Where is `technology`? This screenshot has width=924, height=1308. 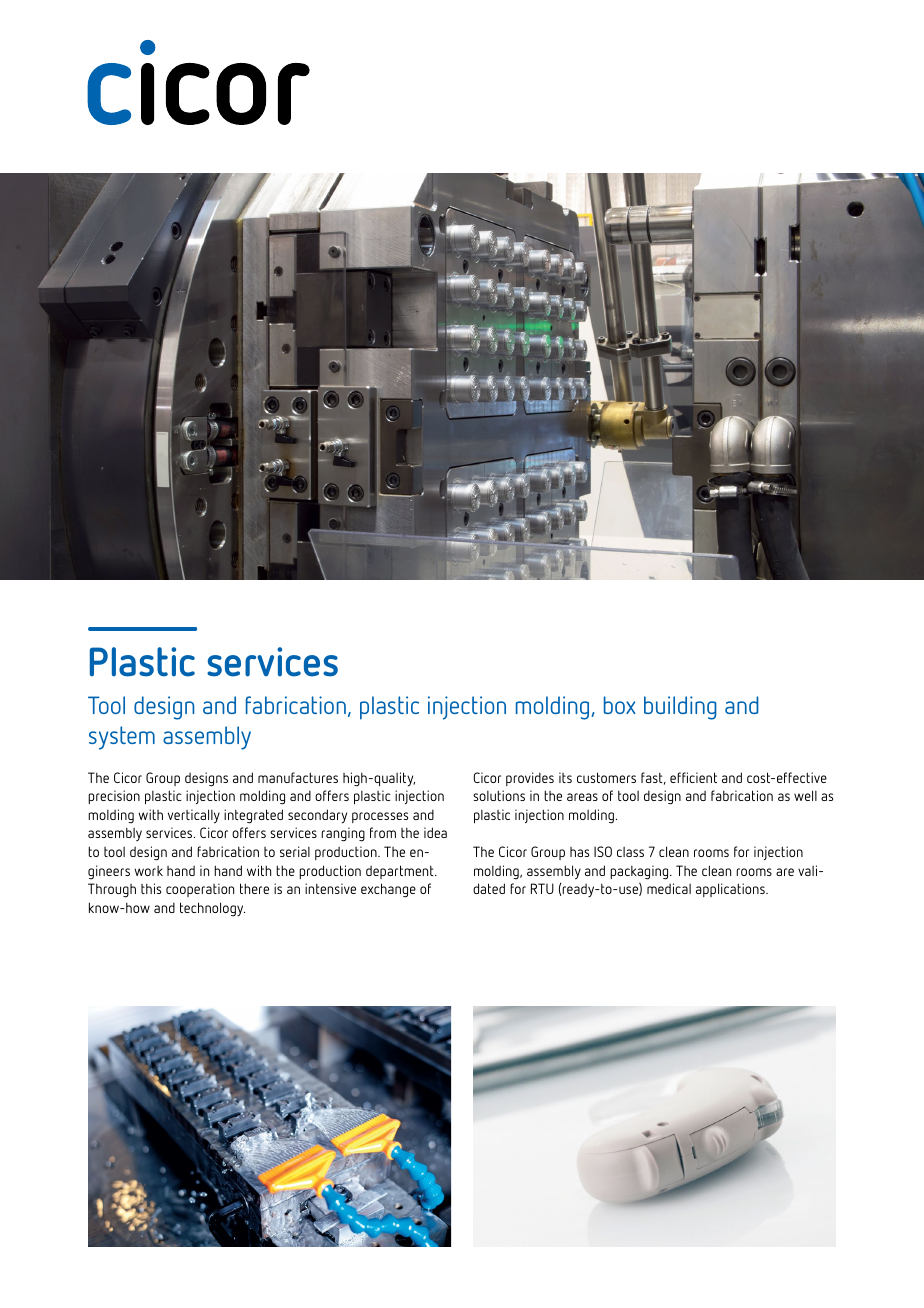
technology is located at coordinates (212, 909).
